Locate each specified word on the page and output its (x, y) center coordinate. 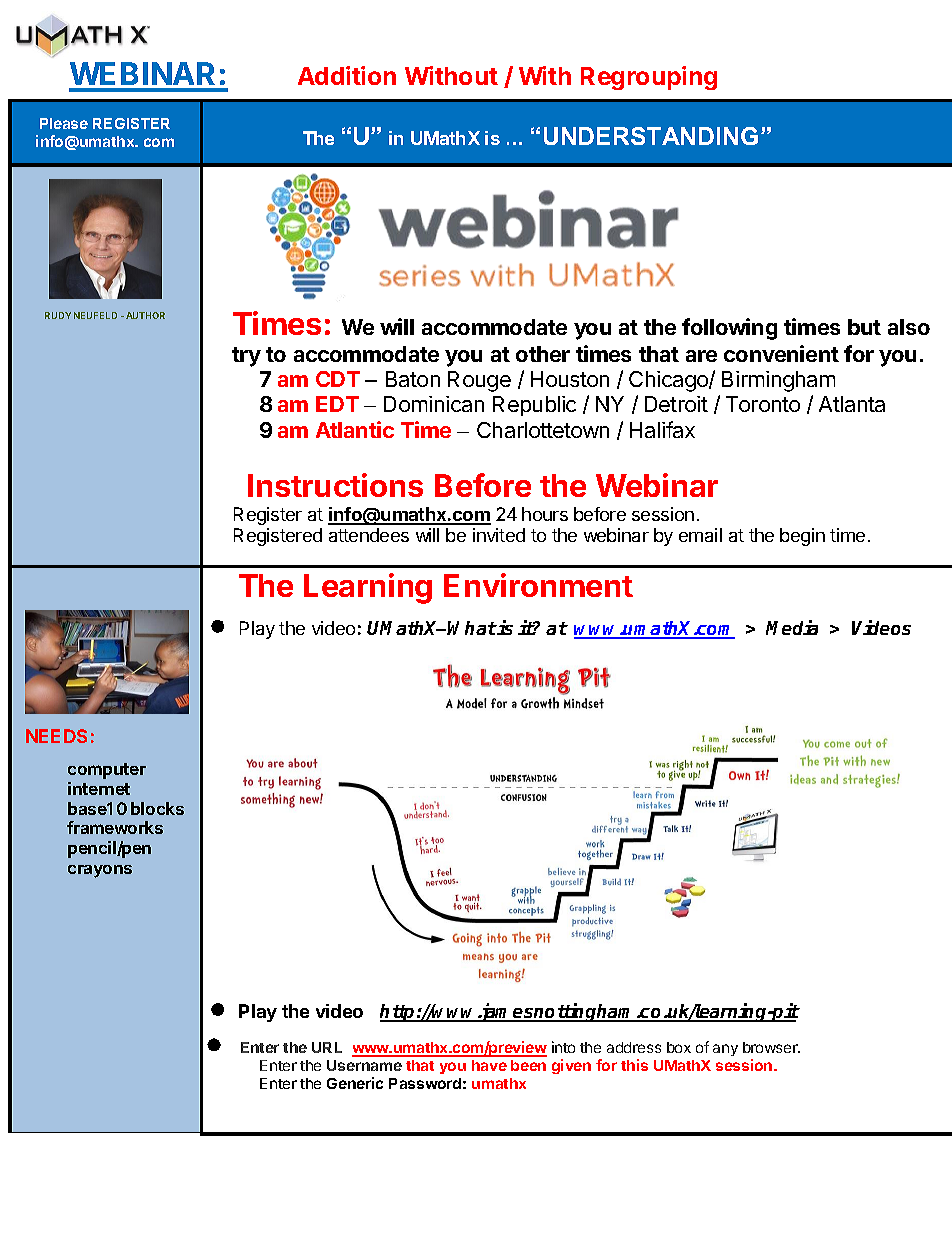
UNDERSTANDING (651, 136)
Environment (538, 585)
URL (327, 1047)
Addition (347, 75)
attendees (369, 535)
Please (64, 123)
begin (802, 537)
